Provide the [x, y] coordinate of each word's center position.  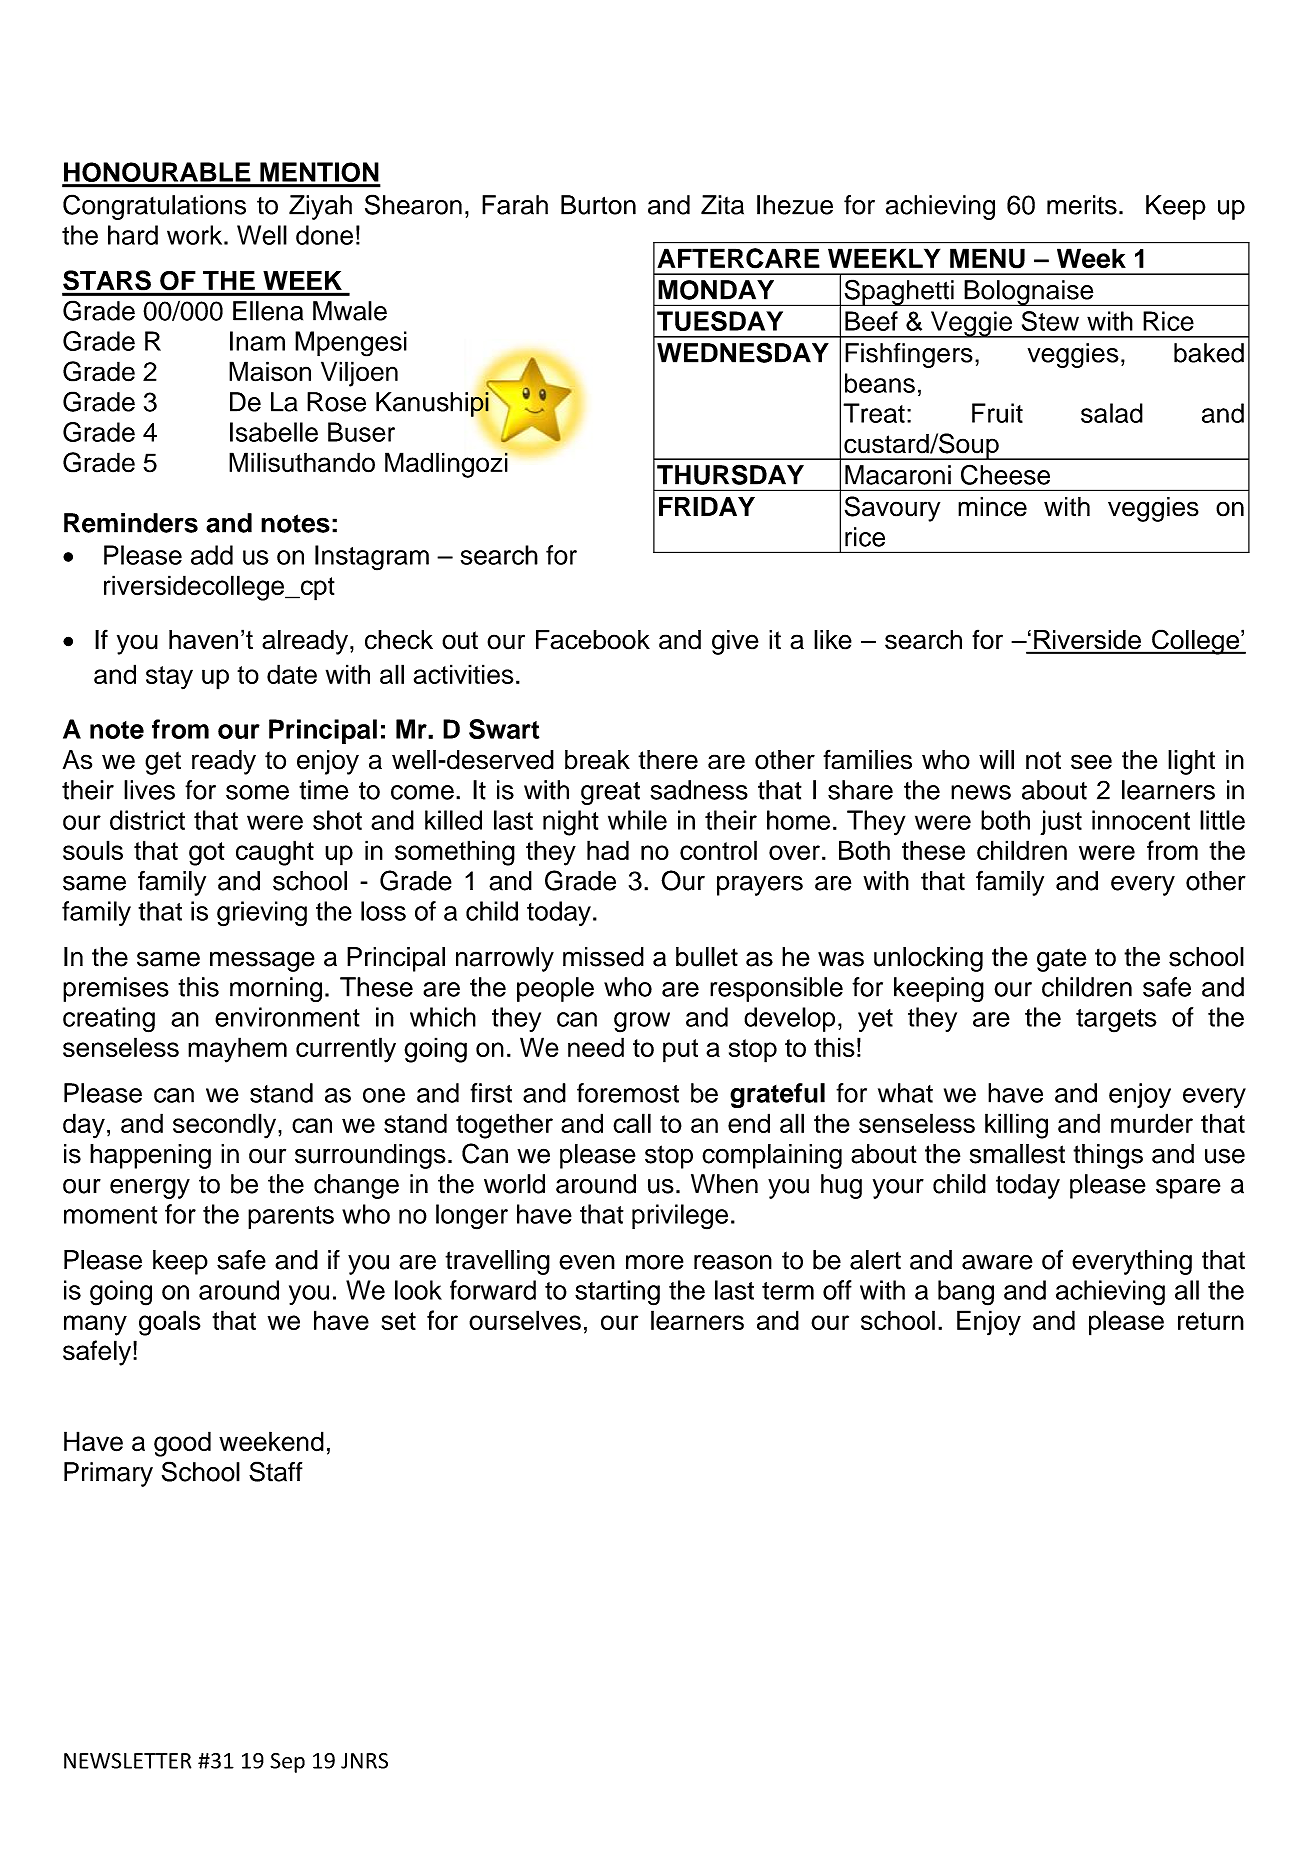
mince [992, 507]
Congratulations [154, 207]
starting [617, 1293]
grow [642, 1022]
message [262, 961]
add [212, 555]
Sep [287, 1763]
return [1211, 1321]
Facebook [593, 640]
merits [1082, 205]
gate [1061, 960]
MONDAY [716, 290]
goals [169, 1323]
